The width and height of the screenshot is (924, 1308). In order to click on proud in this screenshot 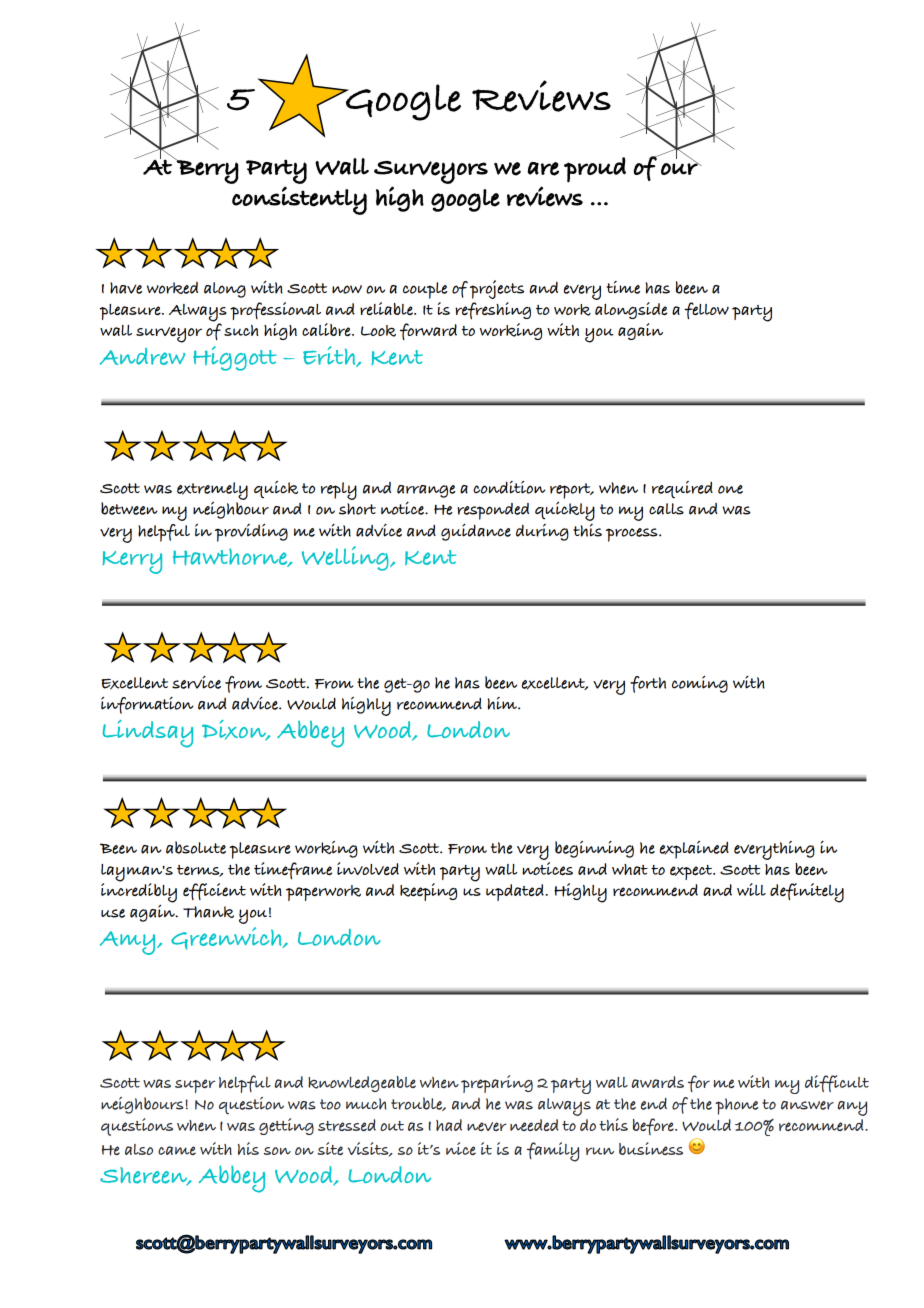, I will do `click(595, 170)`.
